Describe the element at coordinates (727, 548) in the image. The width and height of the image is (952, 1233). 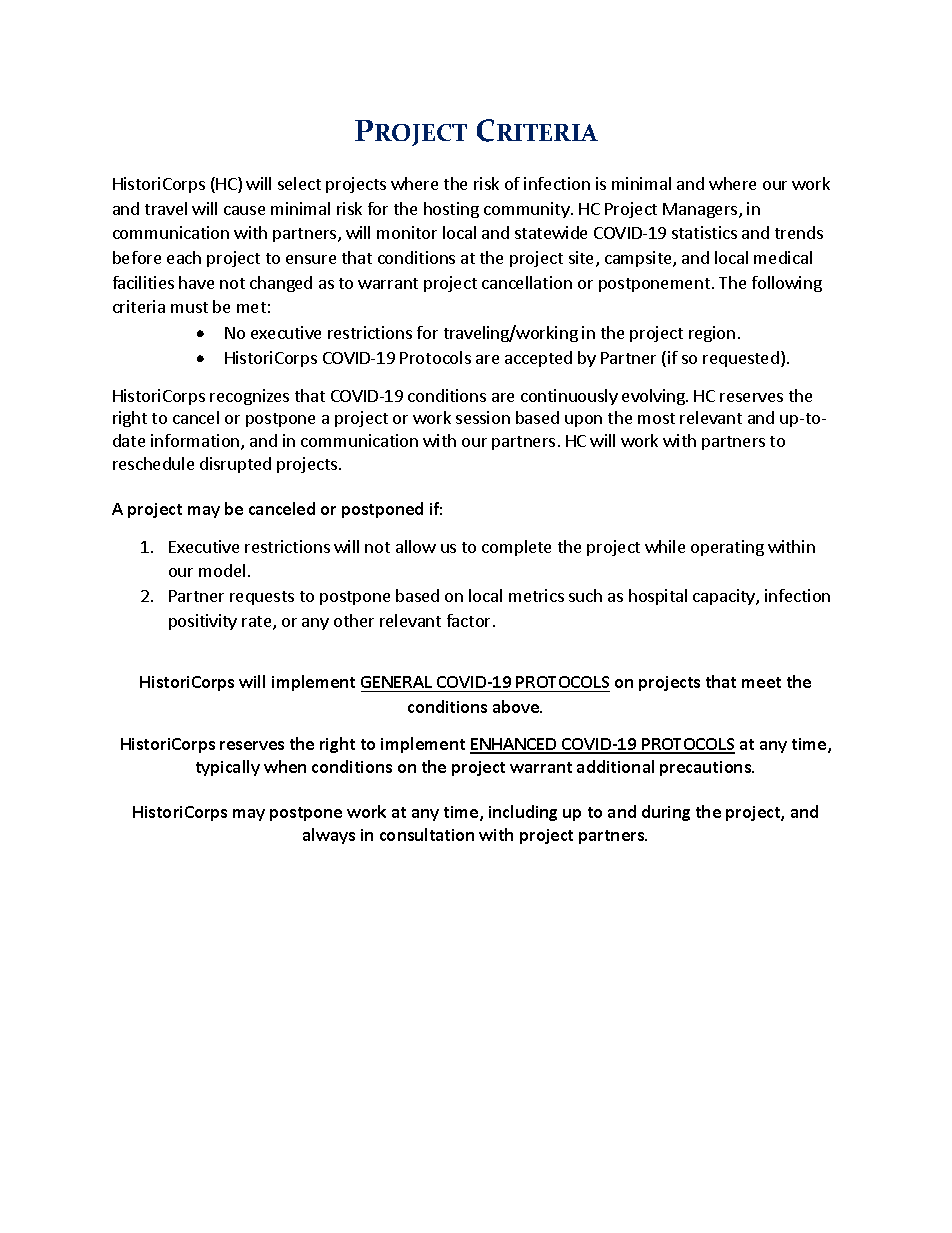
I see `operating` at that location.
